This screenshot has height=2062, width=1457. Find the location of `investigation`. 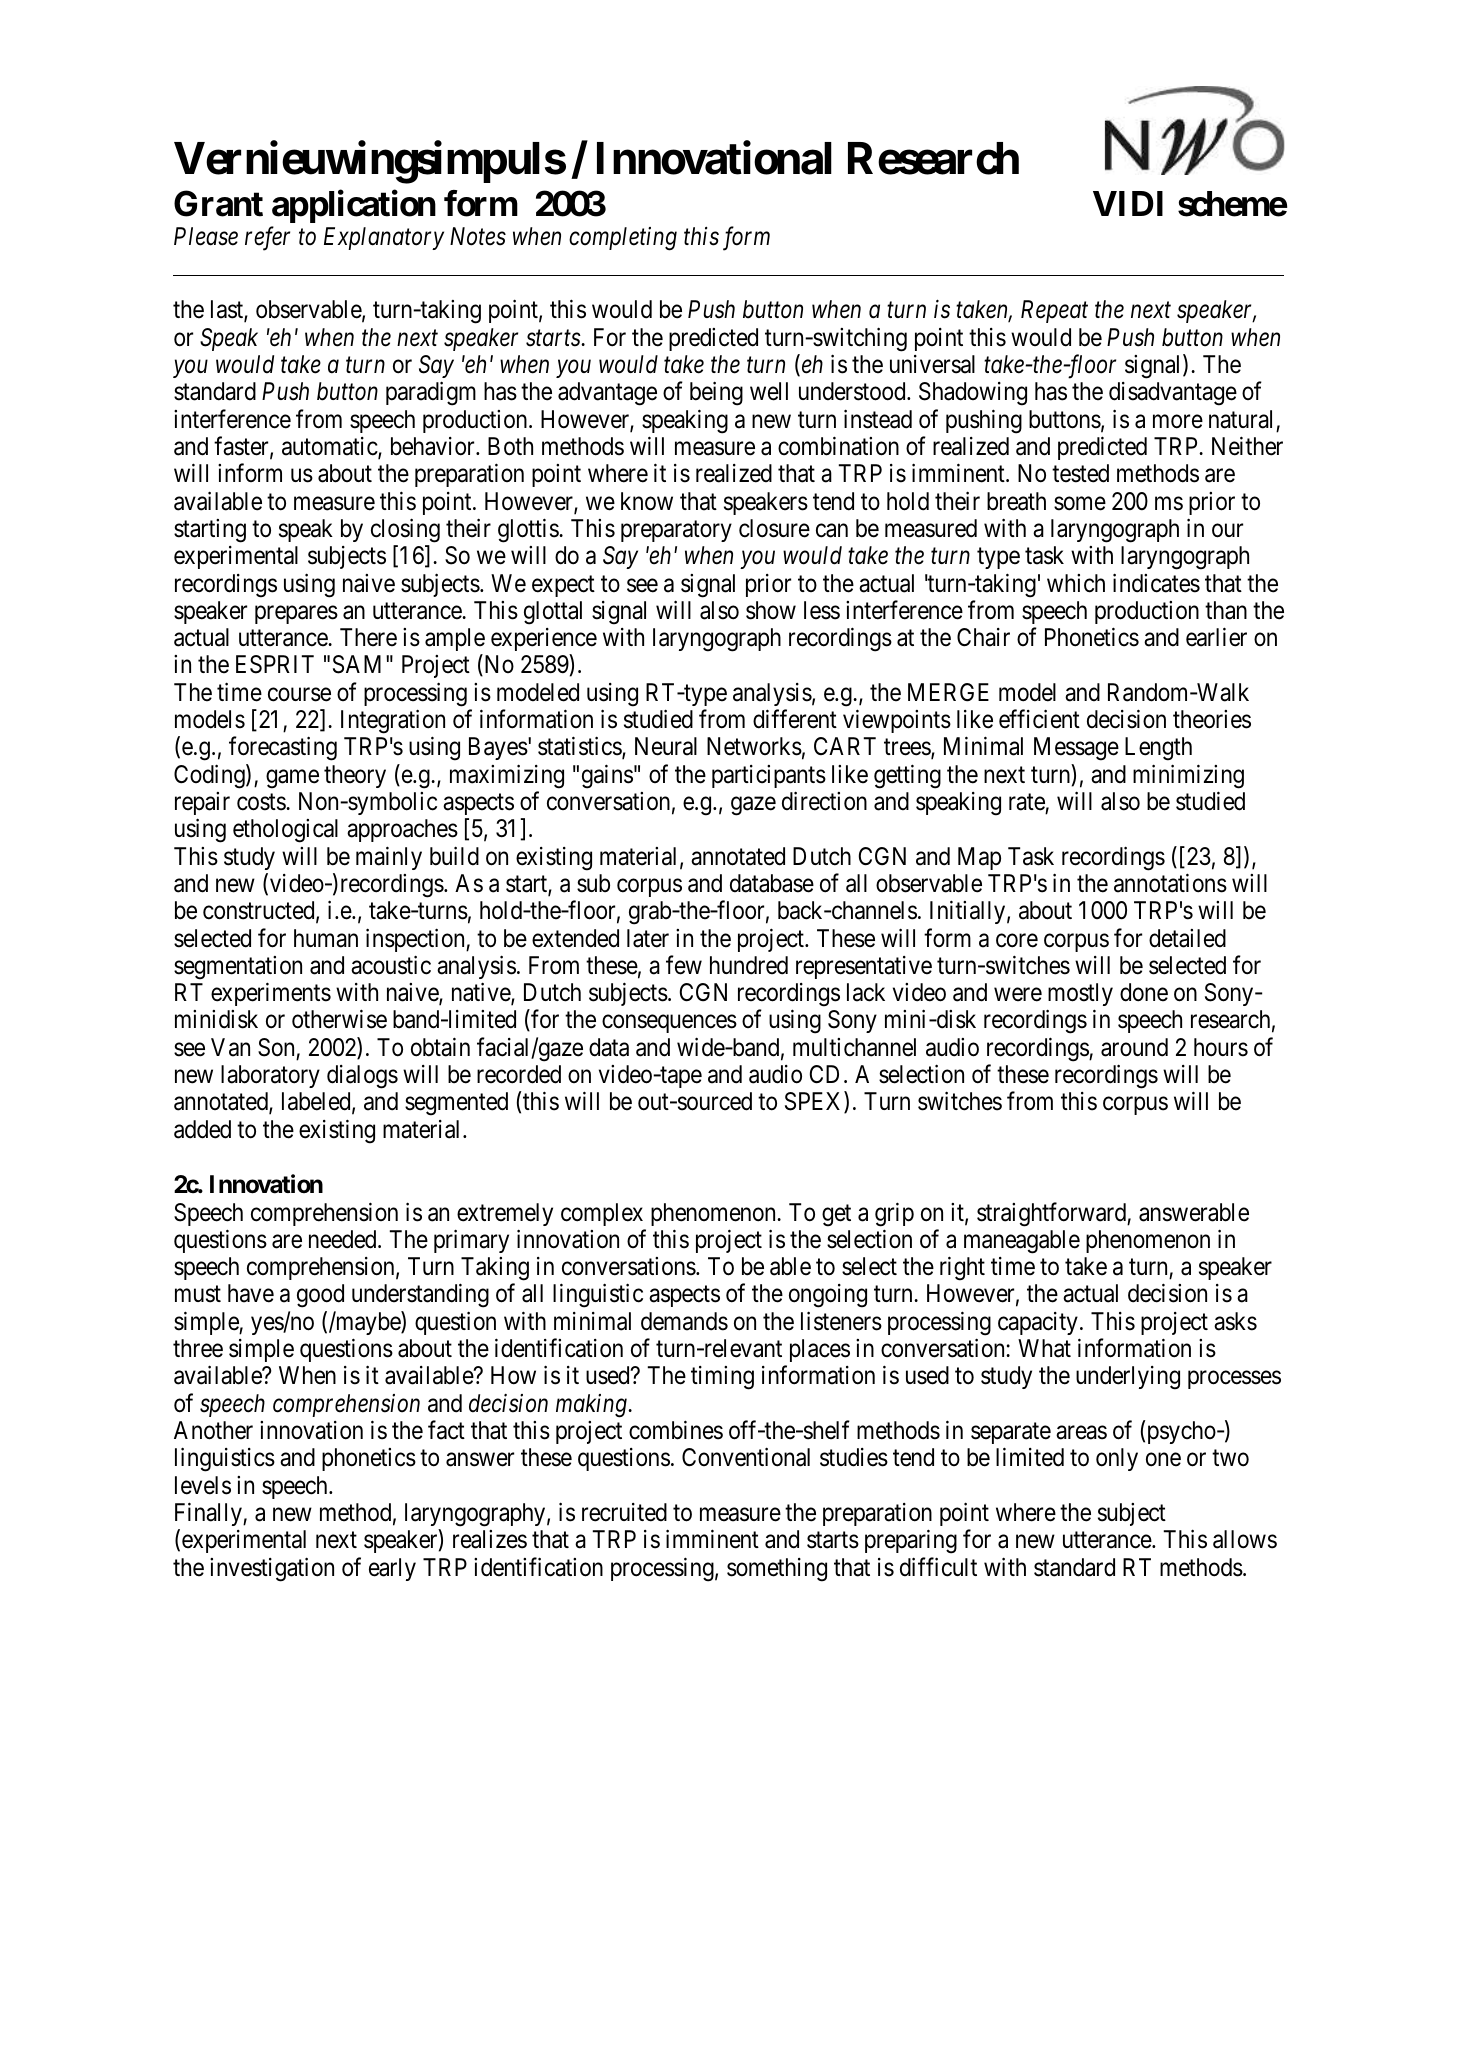

investigation is located at coordinates (272, 1569).
